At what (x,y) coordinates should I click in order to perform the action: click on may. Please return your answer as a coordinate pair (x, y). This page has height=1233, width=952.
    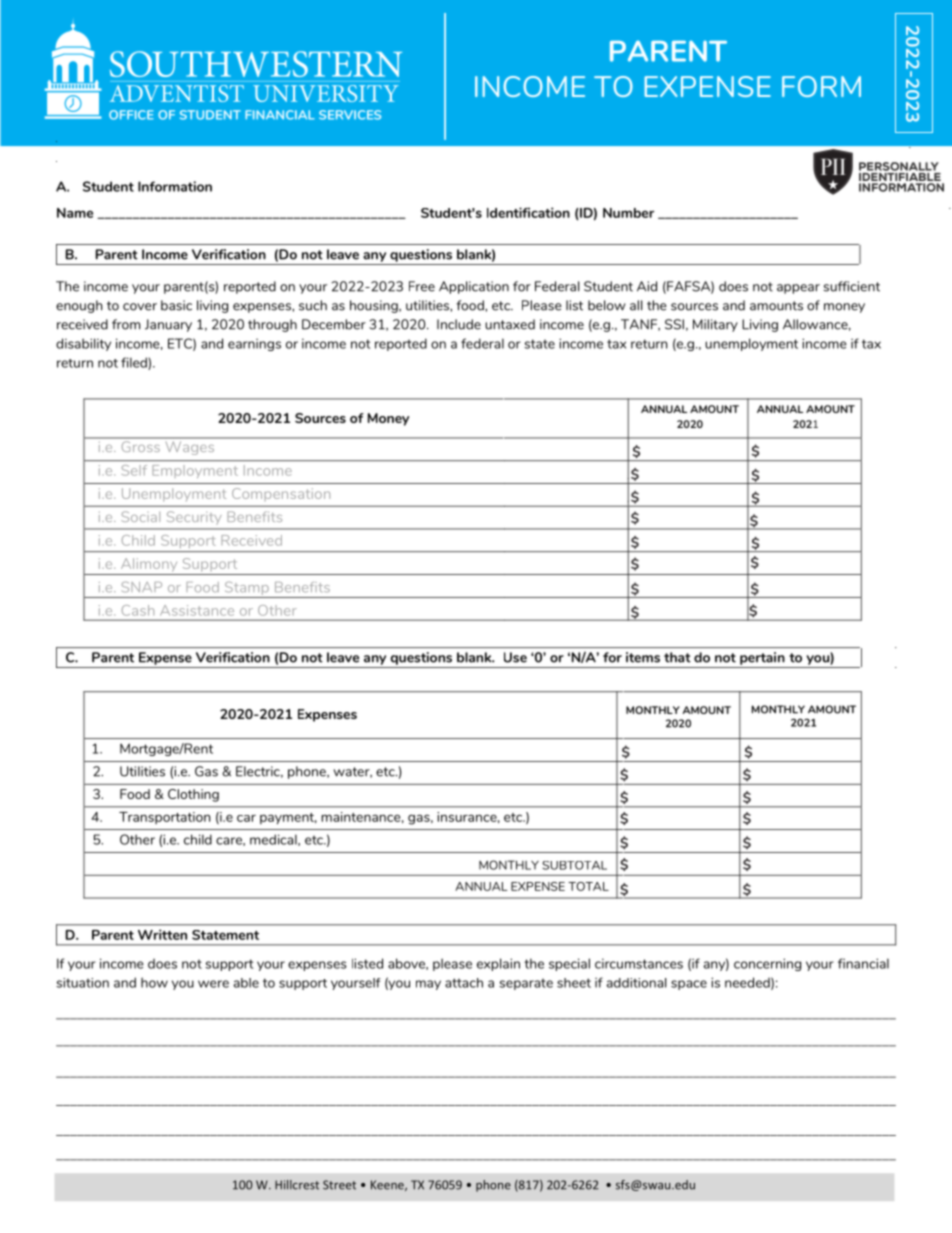
    Looking at the image, I should click on (428, 985).
